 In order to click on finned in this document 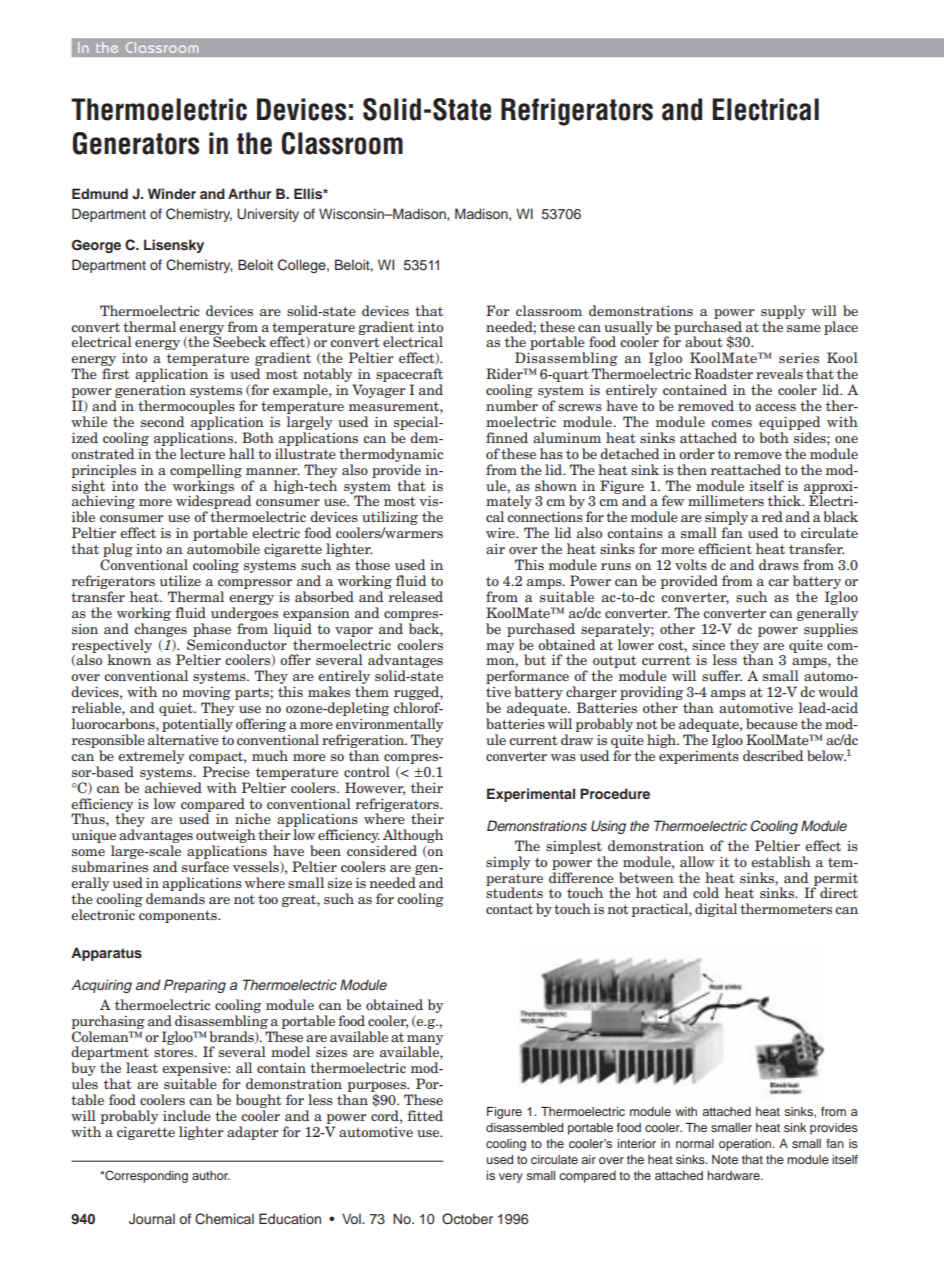, I will do `click(507, 437)`.
